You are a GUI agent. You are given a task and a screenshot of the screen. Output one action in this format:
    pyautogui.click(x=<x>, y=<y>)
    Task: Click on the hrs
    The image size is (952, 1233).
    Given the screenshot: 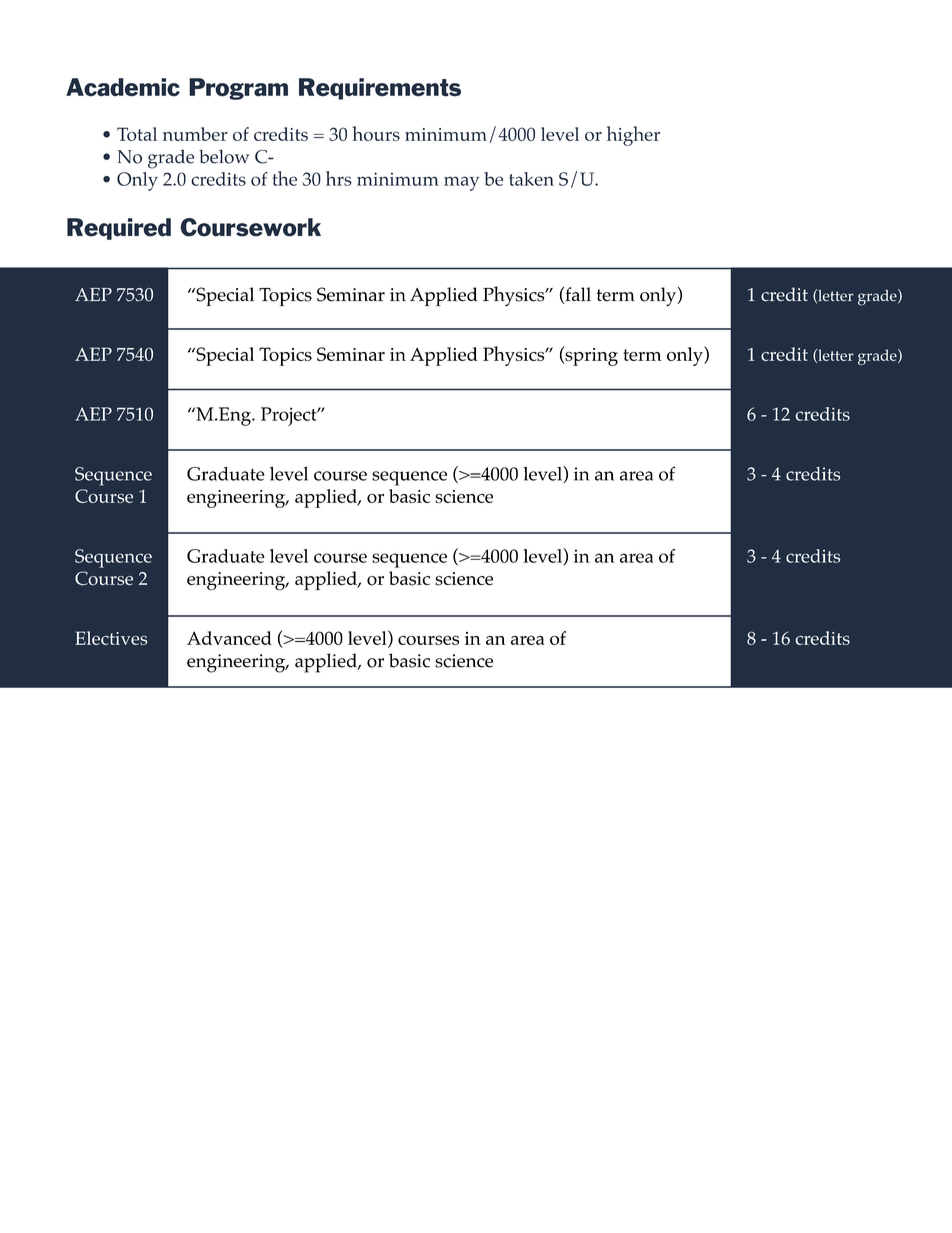 What is the action you would take?
    pyautogui.click(x=339, y=178)
